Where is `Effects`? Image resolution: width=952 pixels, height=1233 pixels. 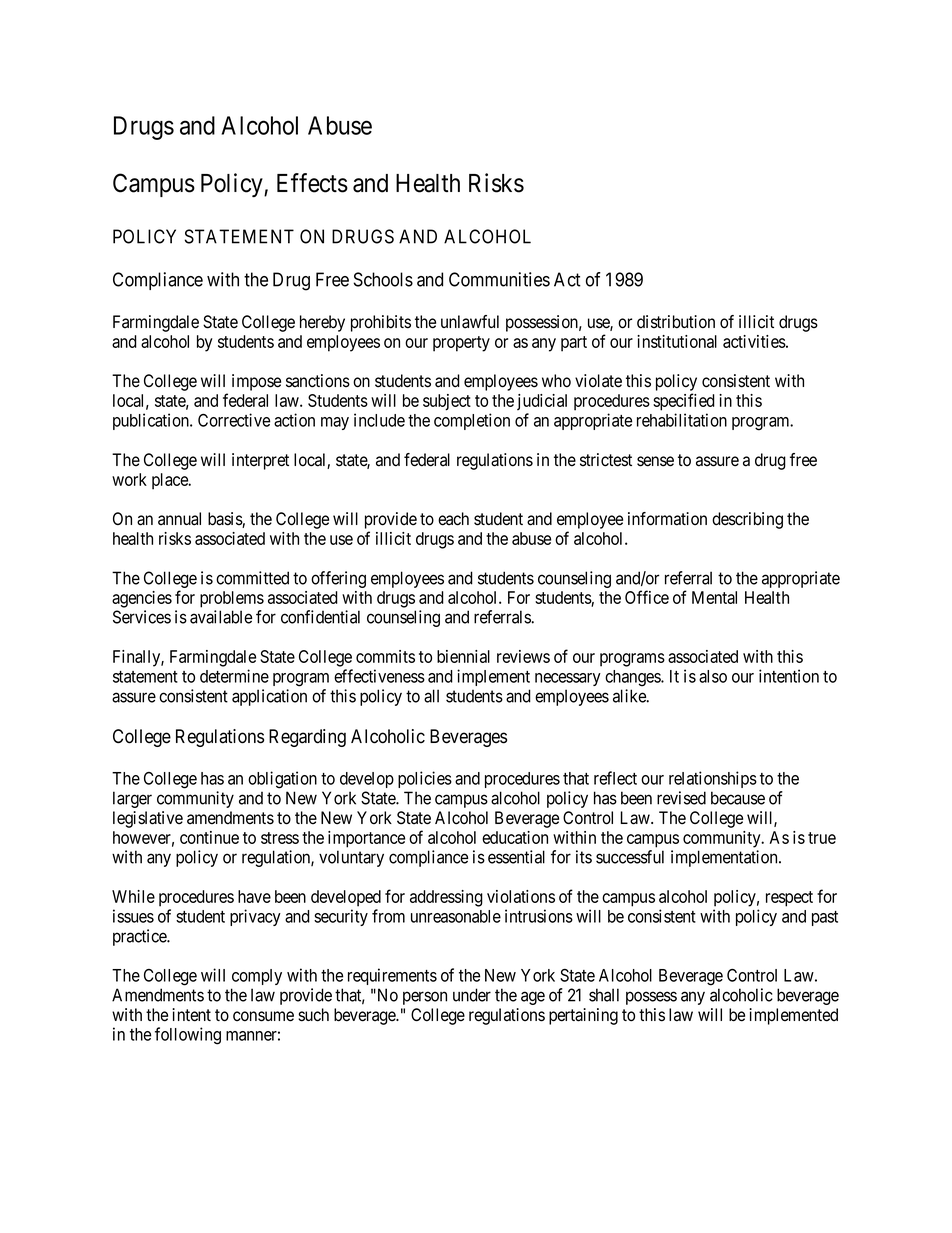 Effects is located at coordinates (312, 183).
